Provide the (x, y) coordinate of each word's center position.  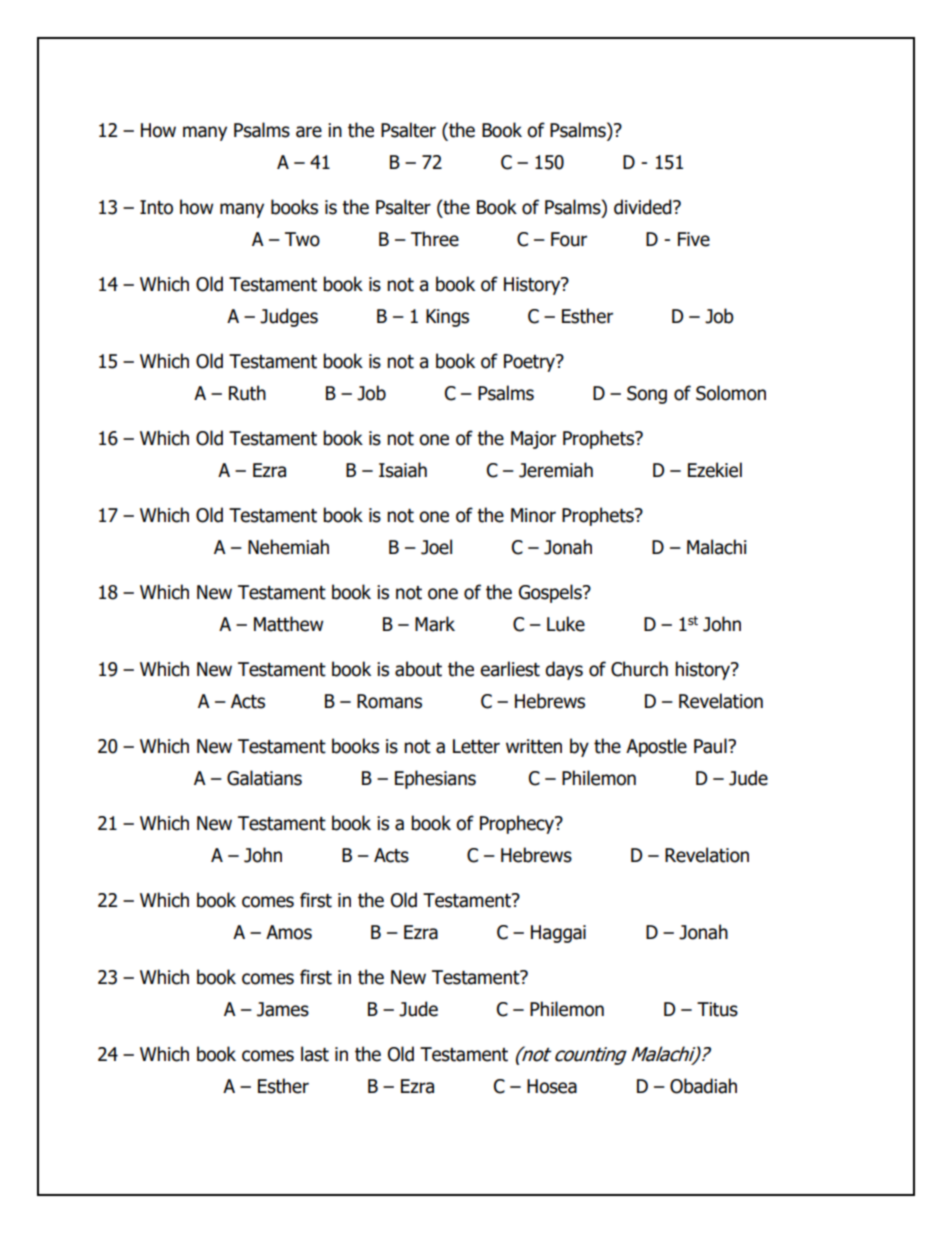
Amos (289, 932)
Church (639, 669)
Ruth (247, 393)
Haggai (558, 934)
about (418, 669)
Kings (447, 318)
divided (644, 207)
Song (647, 395)
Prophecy (518, 824)
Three (435, 239)
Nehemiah (288, 547)
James (283, 1009)
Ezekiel (715, 470)
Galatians (264, 778)
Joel (436, 547)
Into (156, 207)
